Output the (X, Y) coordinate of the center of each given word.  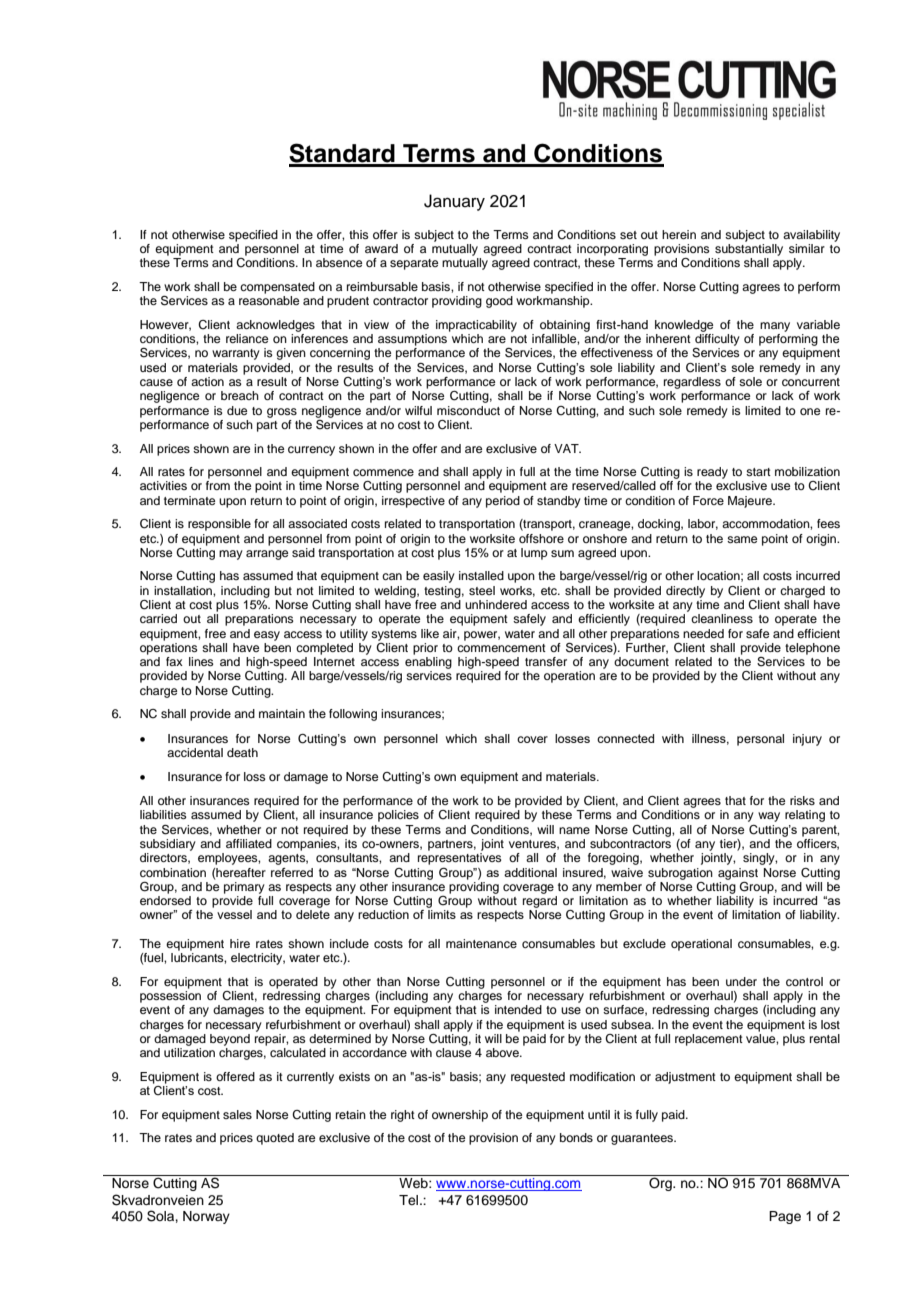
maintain (282, 713)
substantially (749, 250)
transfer (546, 661)
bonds (576, 1137)
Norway (206, 1217)
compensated (277, 288)
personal (760, 740)
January (454, 202)
